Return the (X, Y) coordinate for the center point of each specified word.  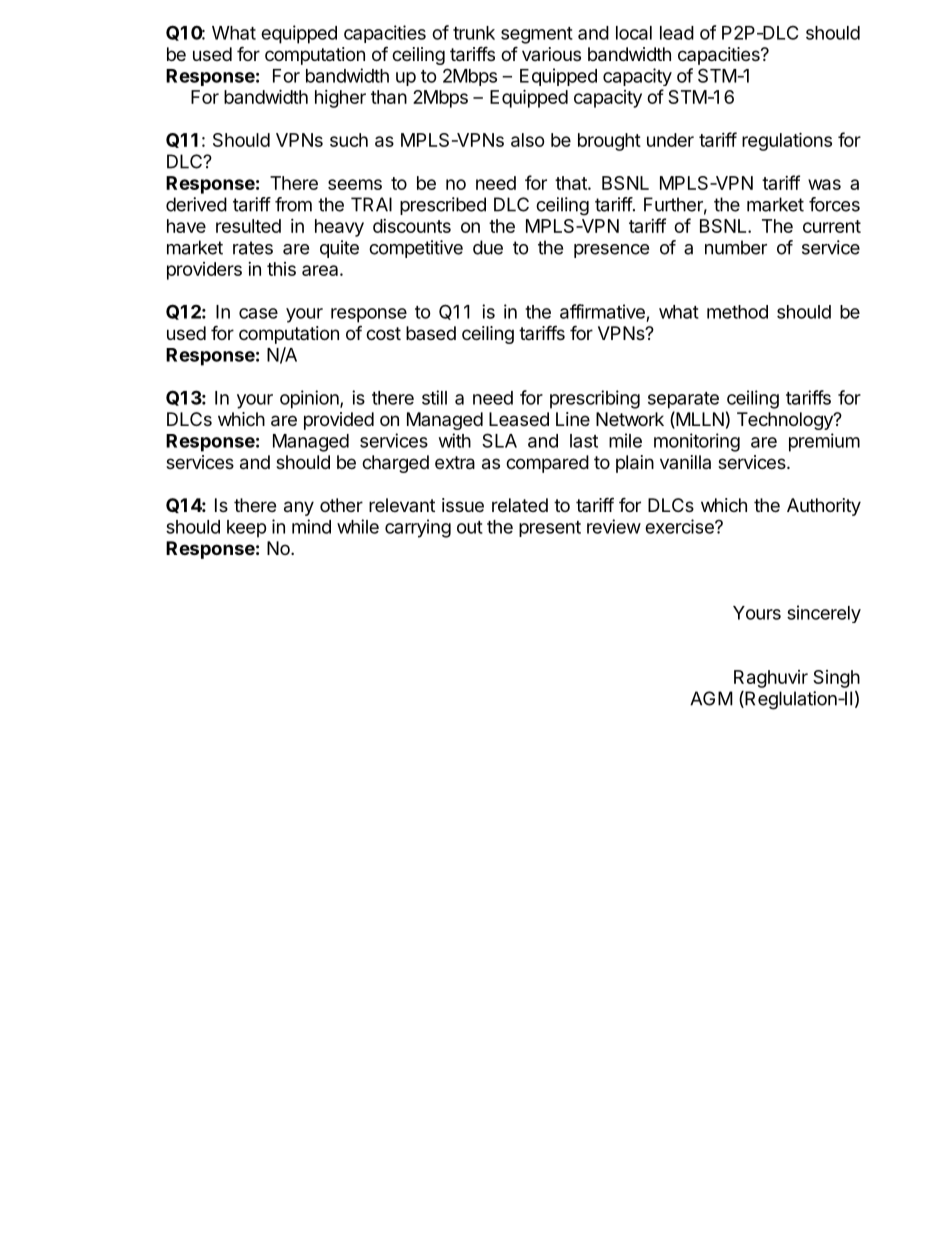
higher (340, 99)
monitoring (697, 442)
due (488, 247)
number (736, 247)
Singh (836, 679)
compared (547, 464)
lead (677, 33)
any (299, 508)
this (281, 269)
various (551, 54)
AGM (711, 698)
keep (247, 529)
